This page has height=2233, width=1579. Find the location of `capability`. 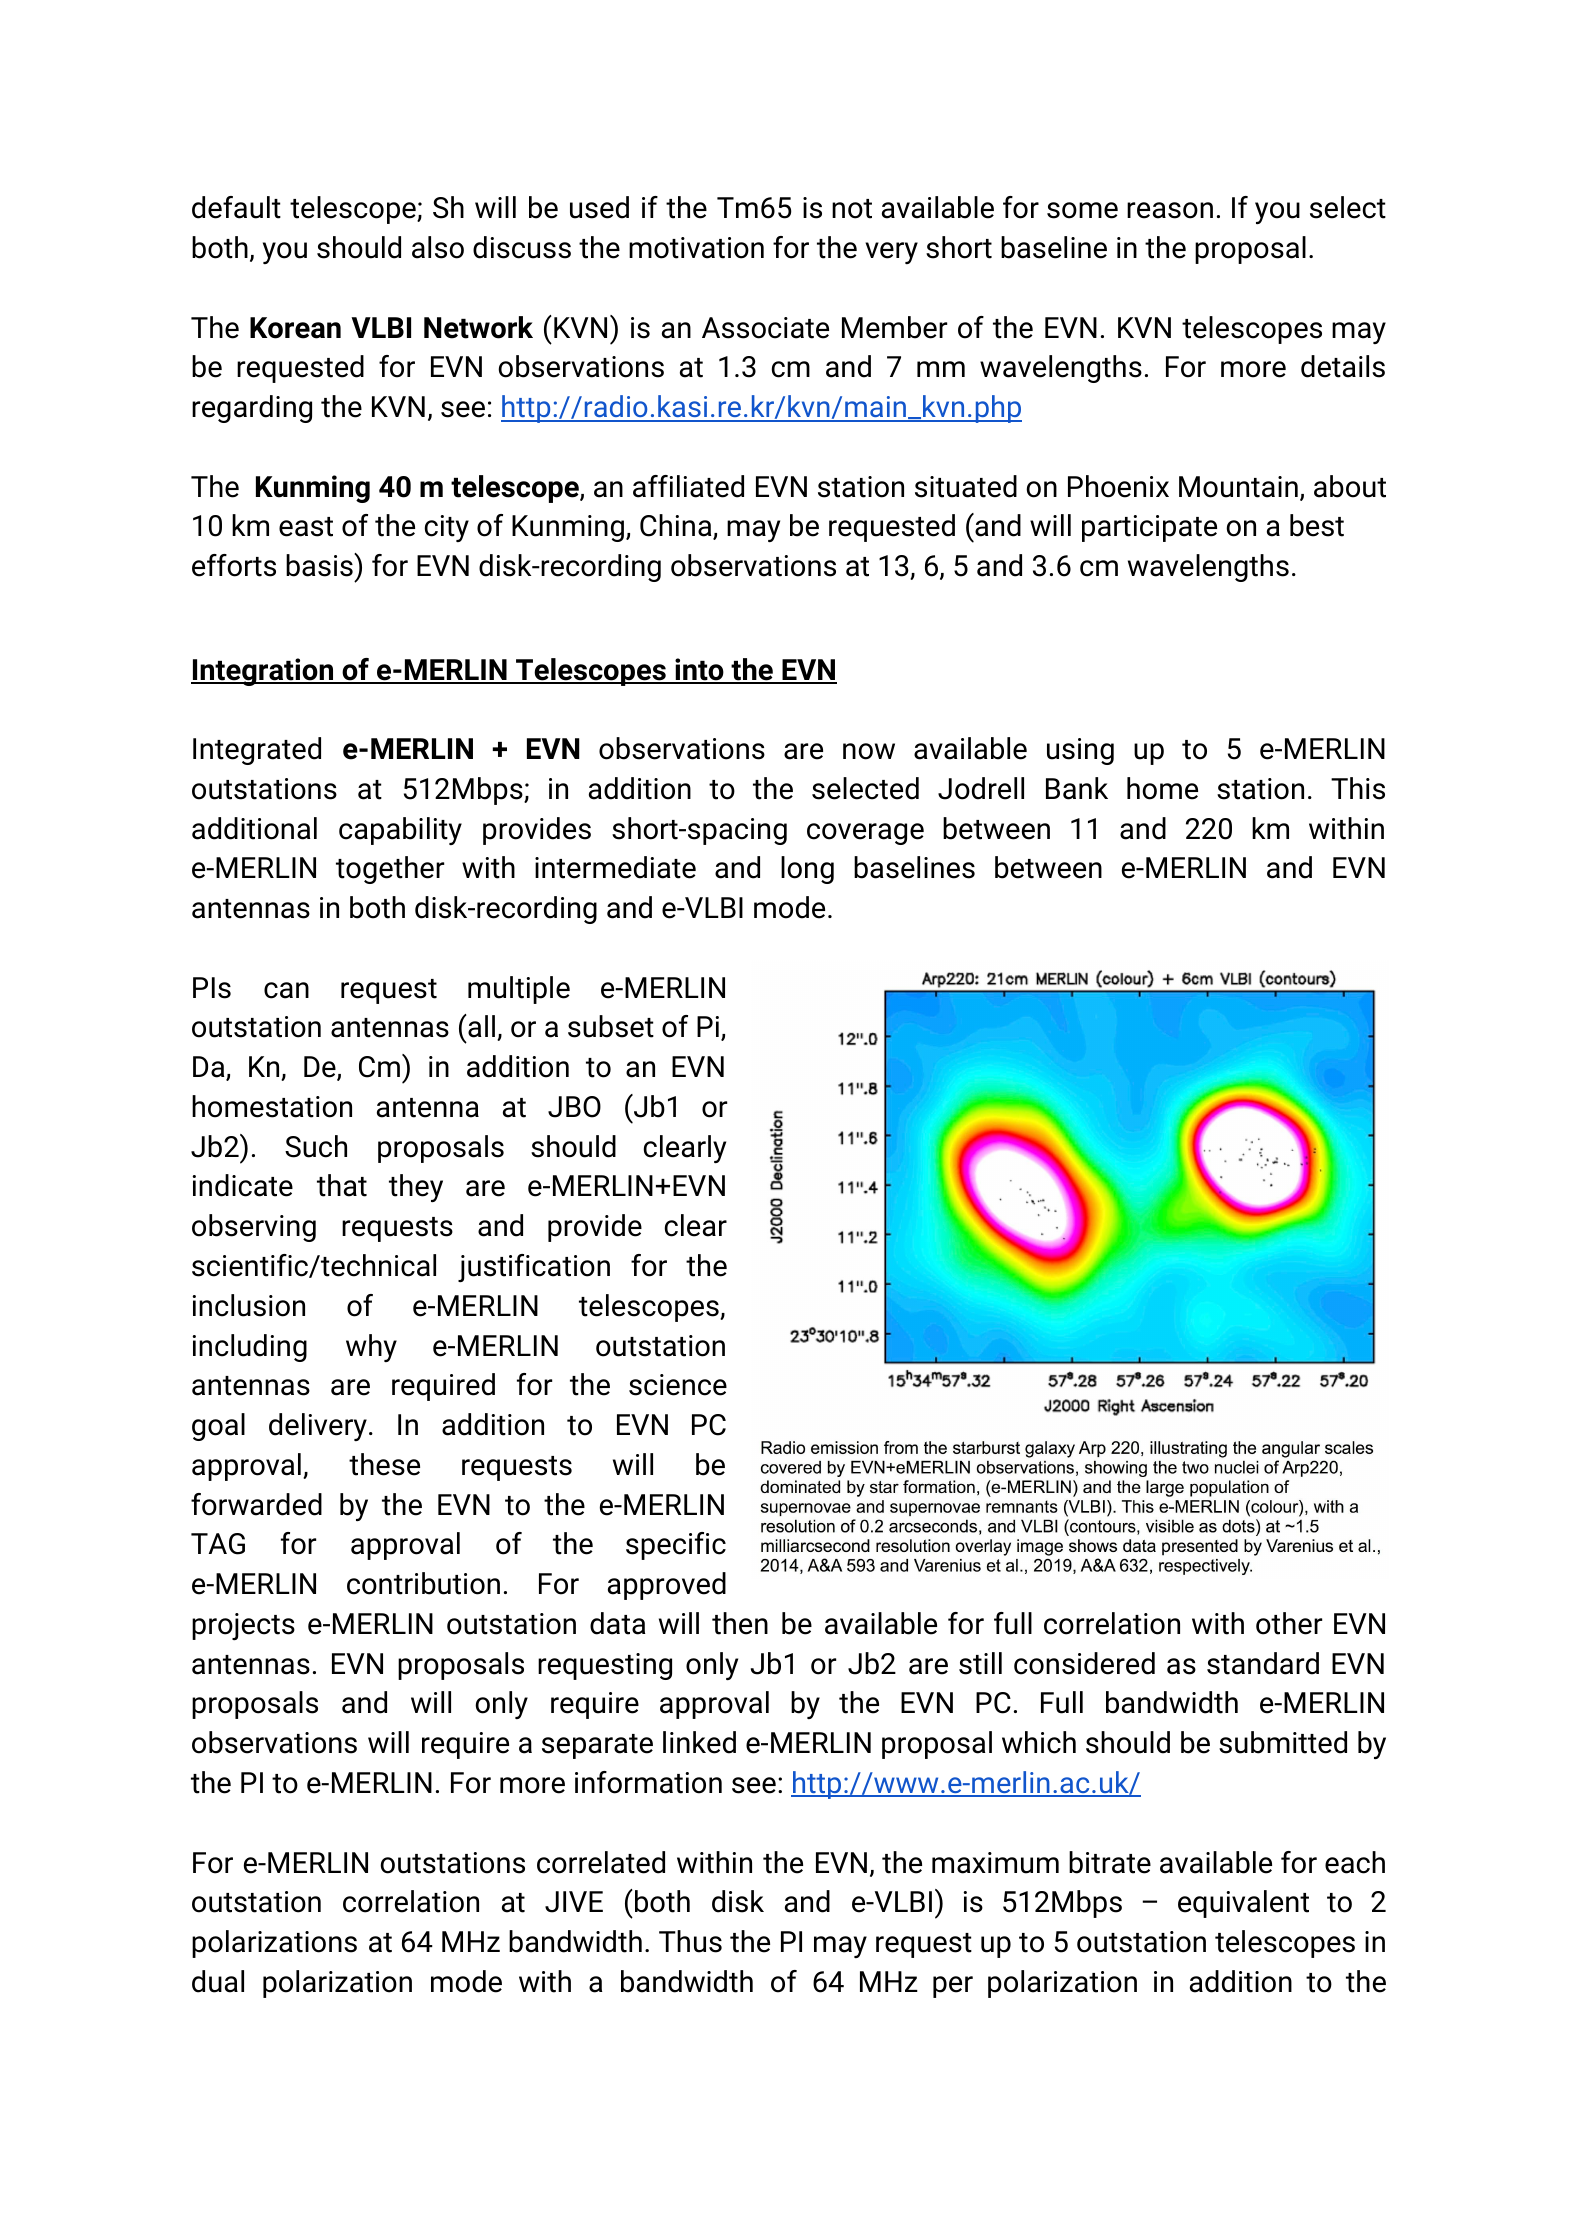

capability is located at coordinates (400, 831).
